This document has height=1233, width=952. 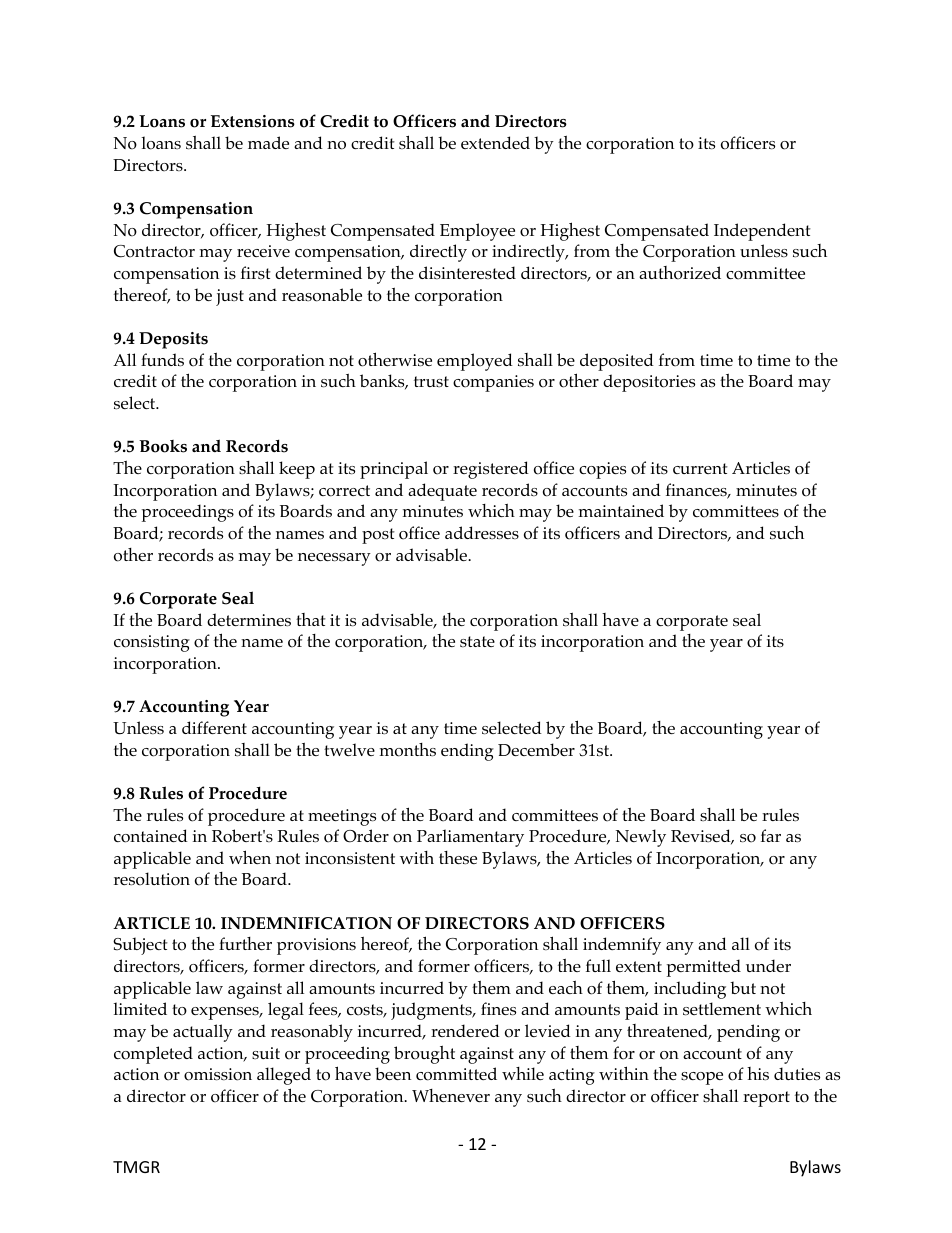 I want to click on committed, so click(x=456, y=1074).
